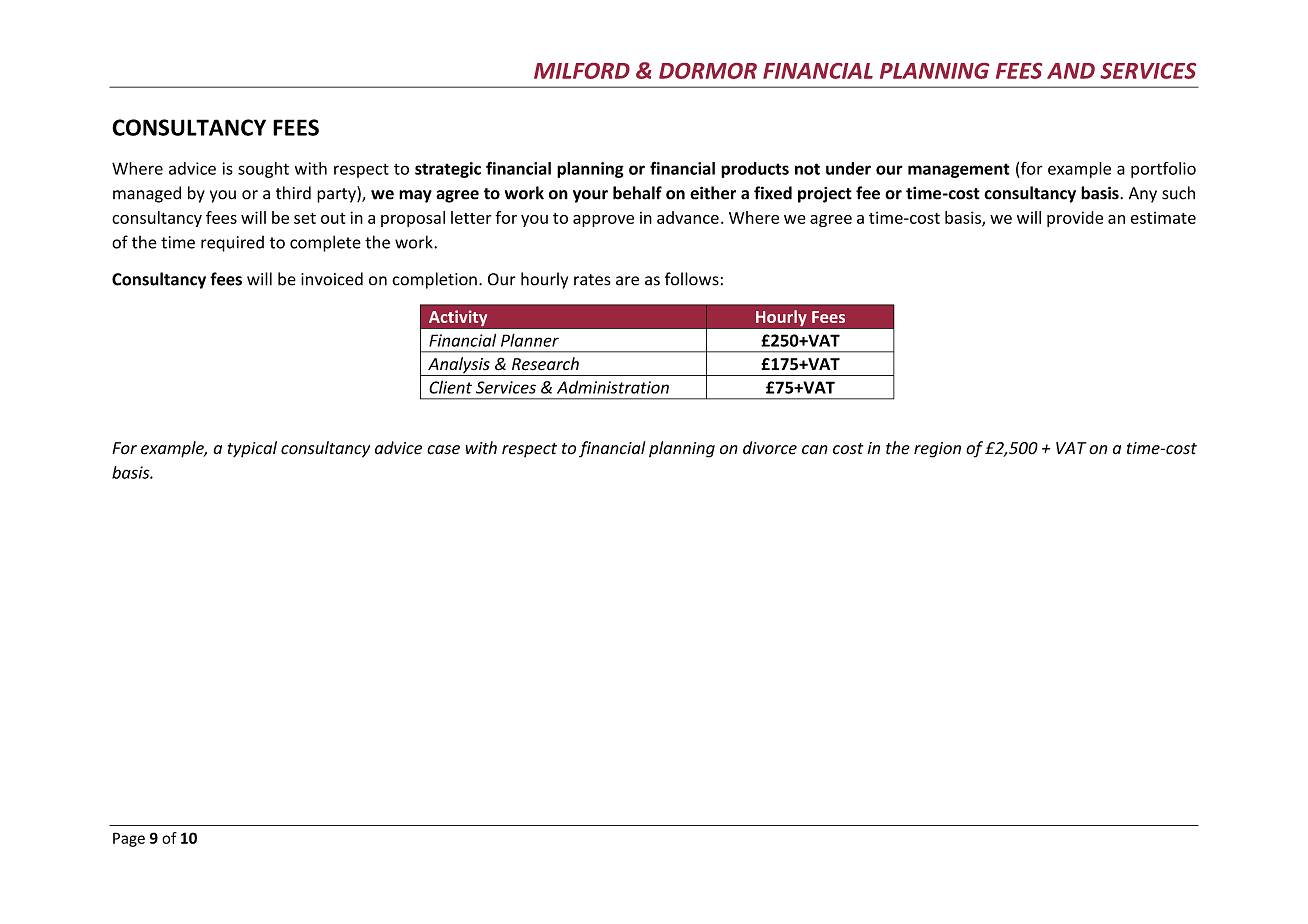  I want to click on can, so click(815, 450).
